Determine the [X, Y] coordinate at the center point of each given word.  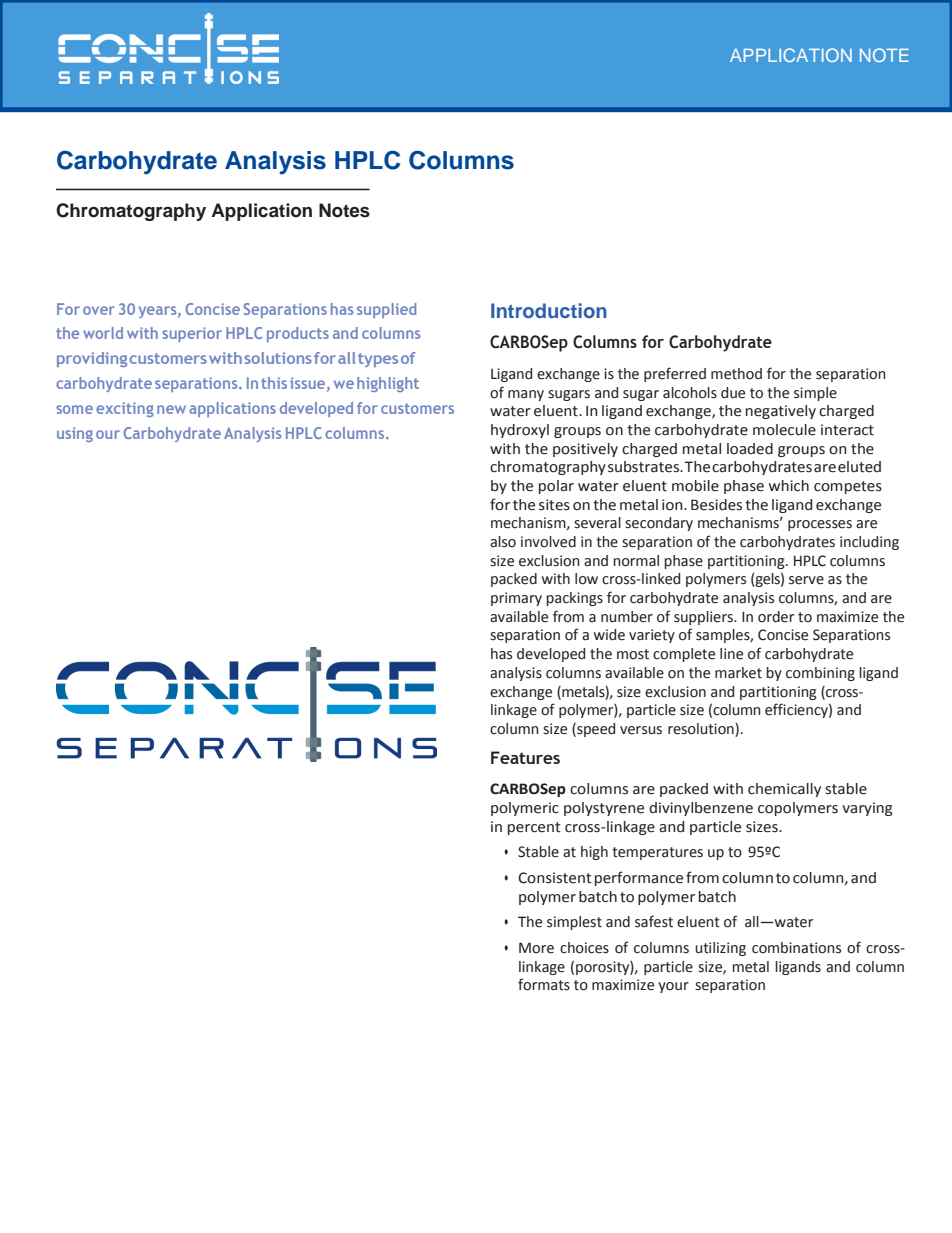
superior [192, 334]
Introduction [549, 310]
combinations [796, 948]
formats [544, 984]
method [736, 374]
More [536, 948]
